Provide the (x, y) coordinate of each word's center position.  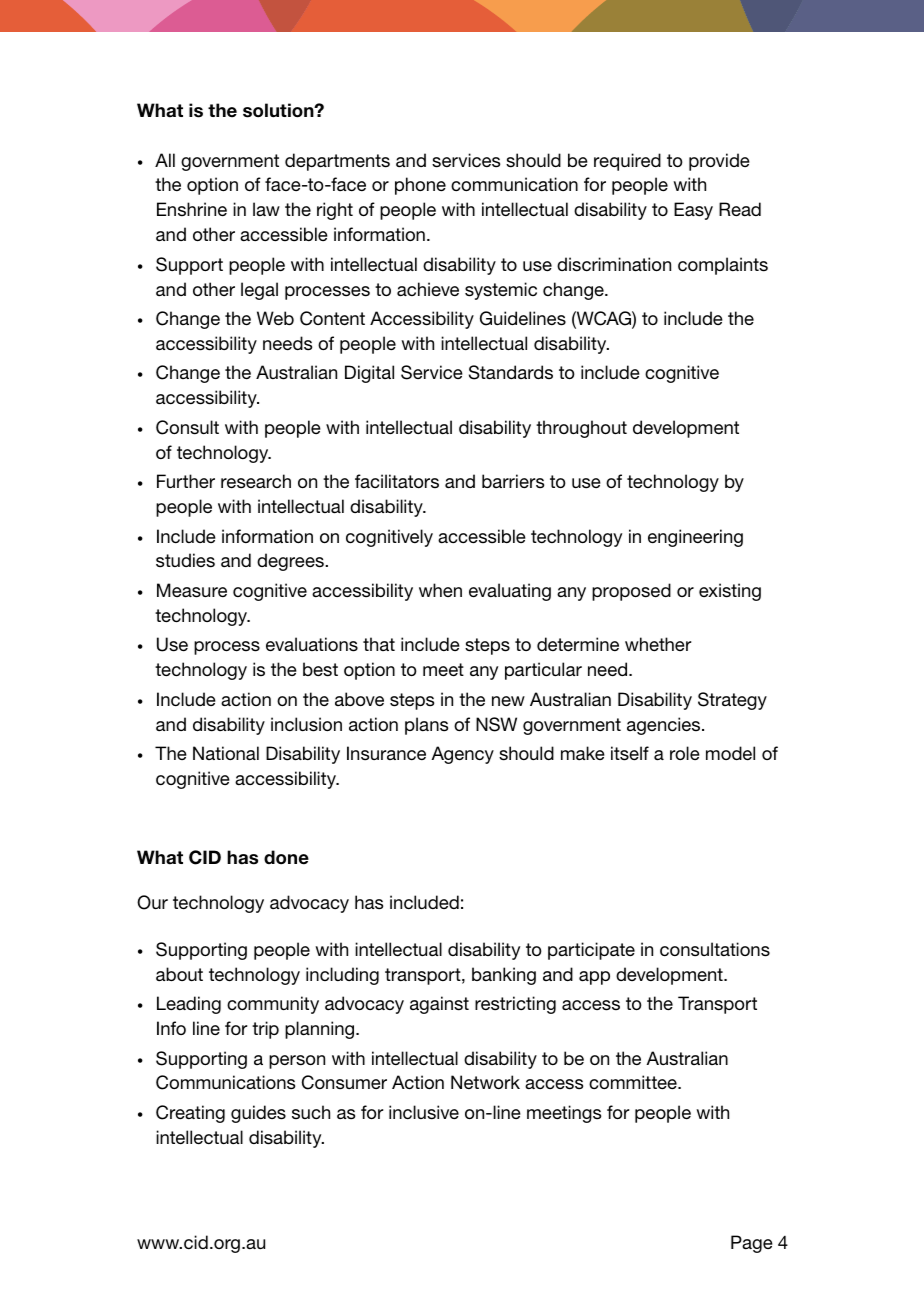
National (226, 753)
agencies (665, 726)
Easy (693, 211)
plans (426, 726)
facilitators (397, 481)
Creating (190, 1114)
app (594, 978)
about (179, 974)
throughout (581, 429)
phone (420, 186)
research (256, 481)
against (439, 1005)
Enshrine (192, 209)
